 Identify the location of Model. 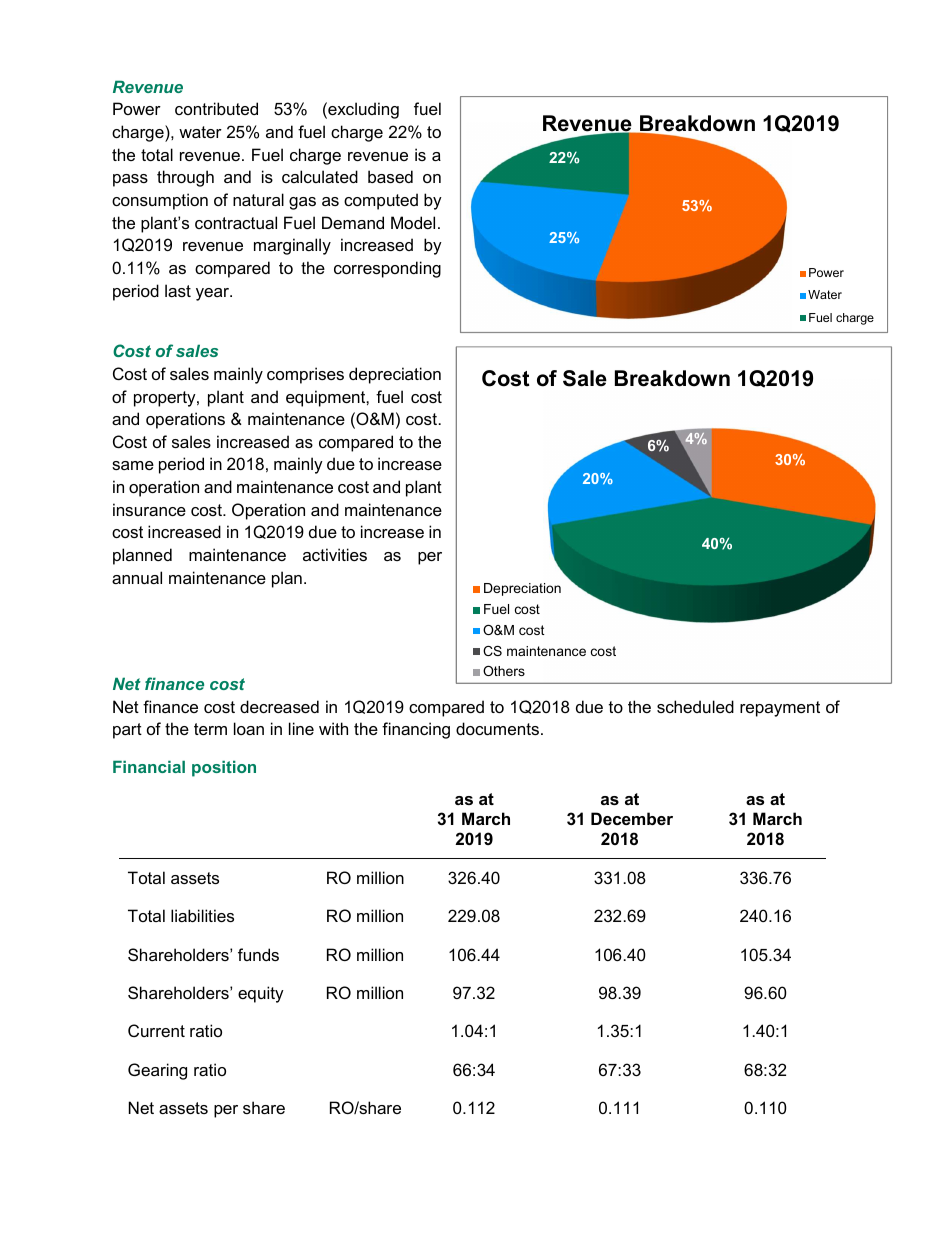
(413, 222).
